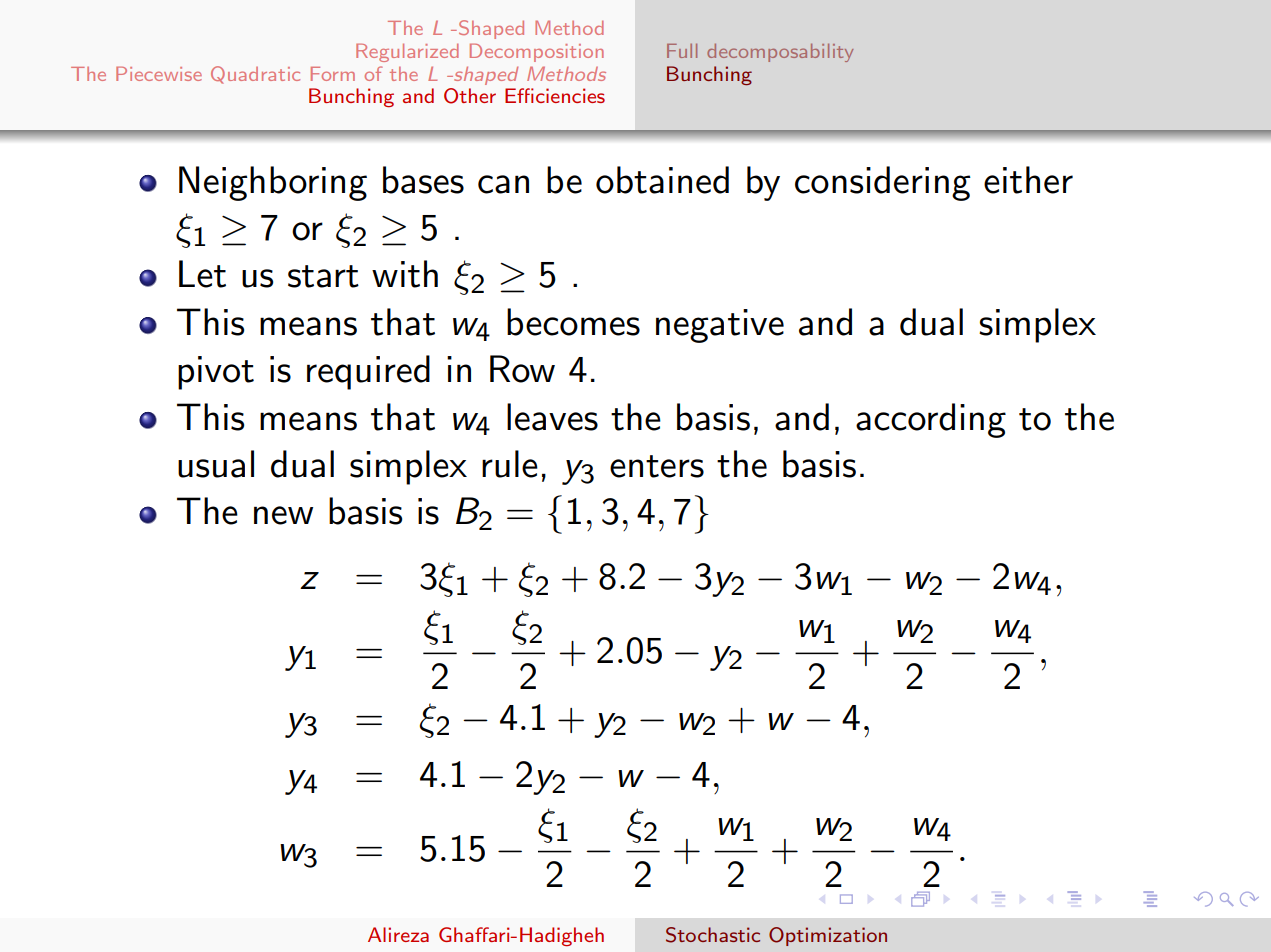  Describe the element at coordinates (255, 75) in the image. I see `Quadratic` at that location.
